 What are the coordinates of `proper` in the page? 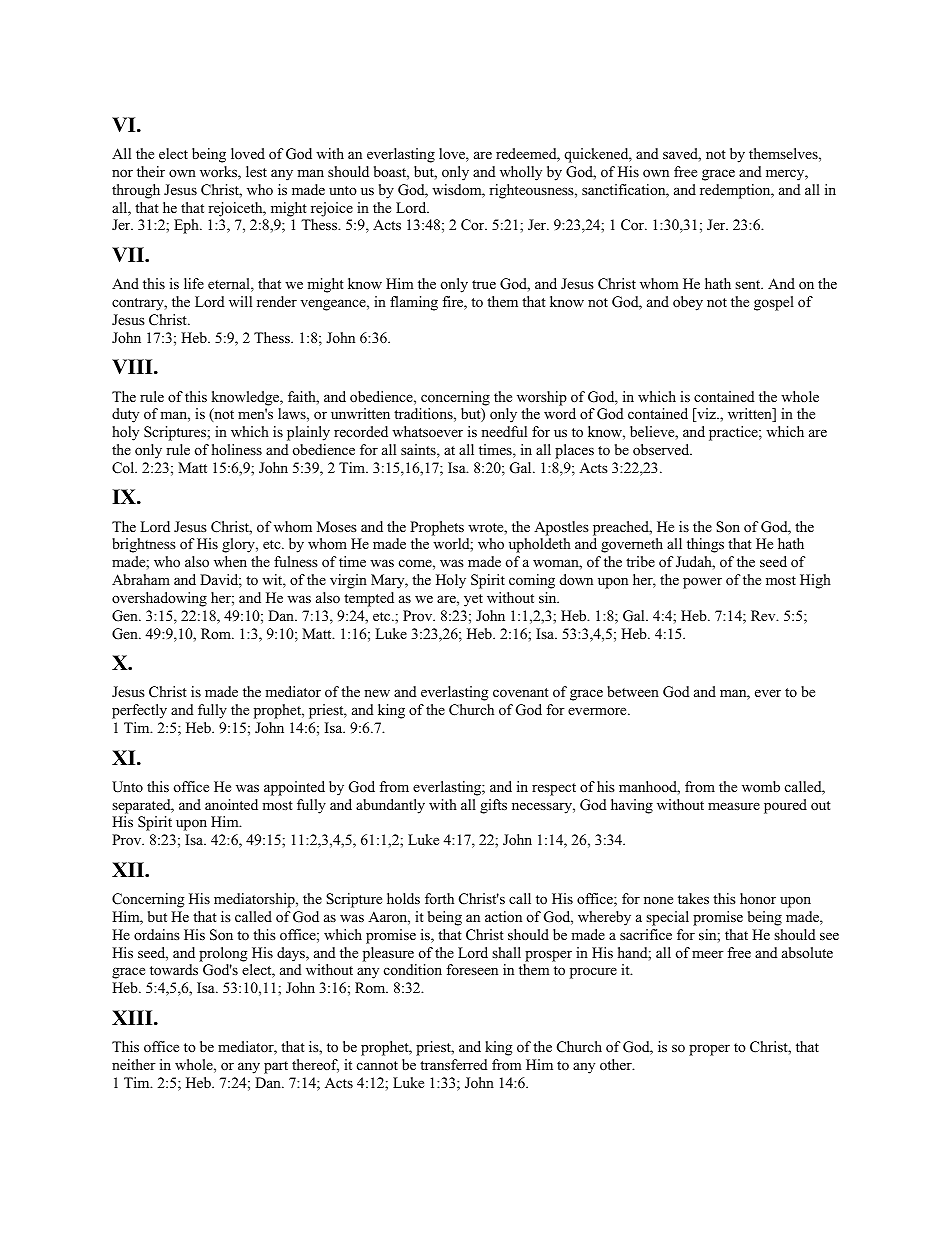 It's located at (709, 1050).
